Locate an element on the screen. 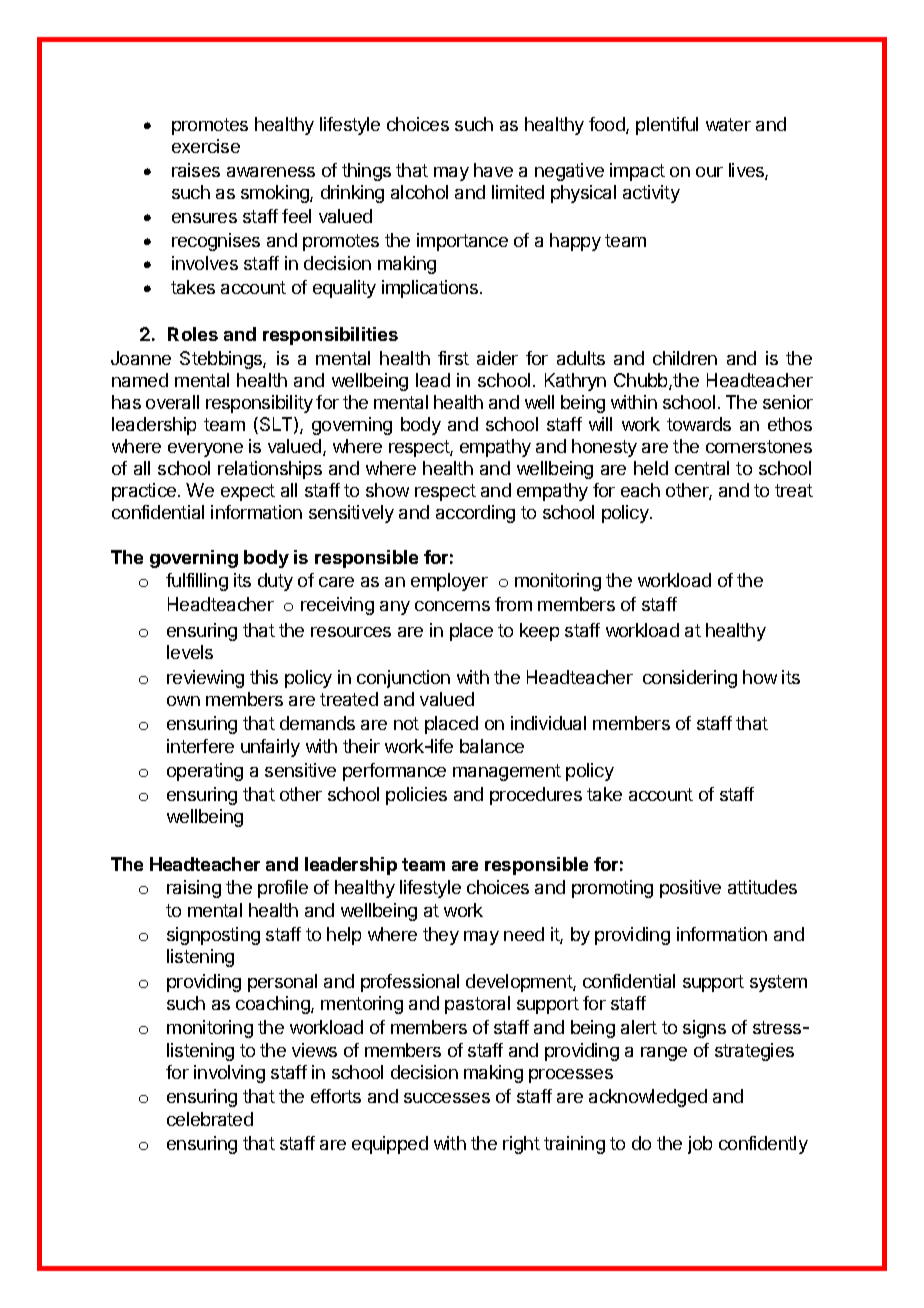 This screenshot has width=924, height=1308. Roles is located at coordinates (193, 334).
